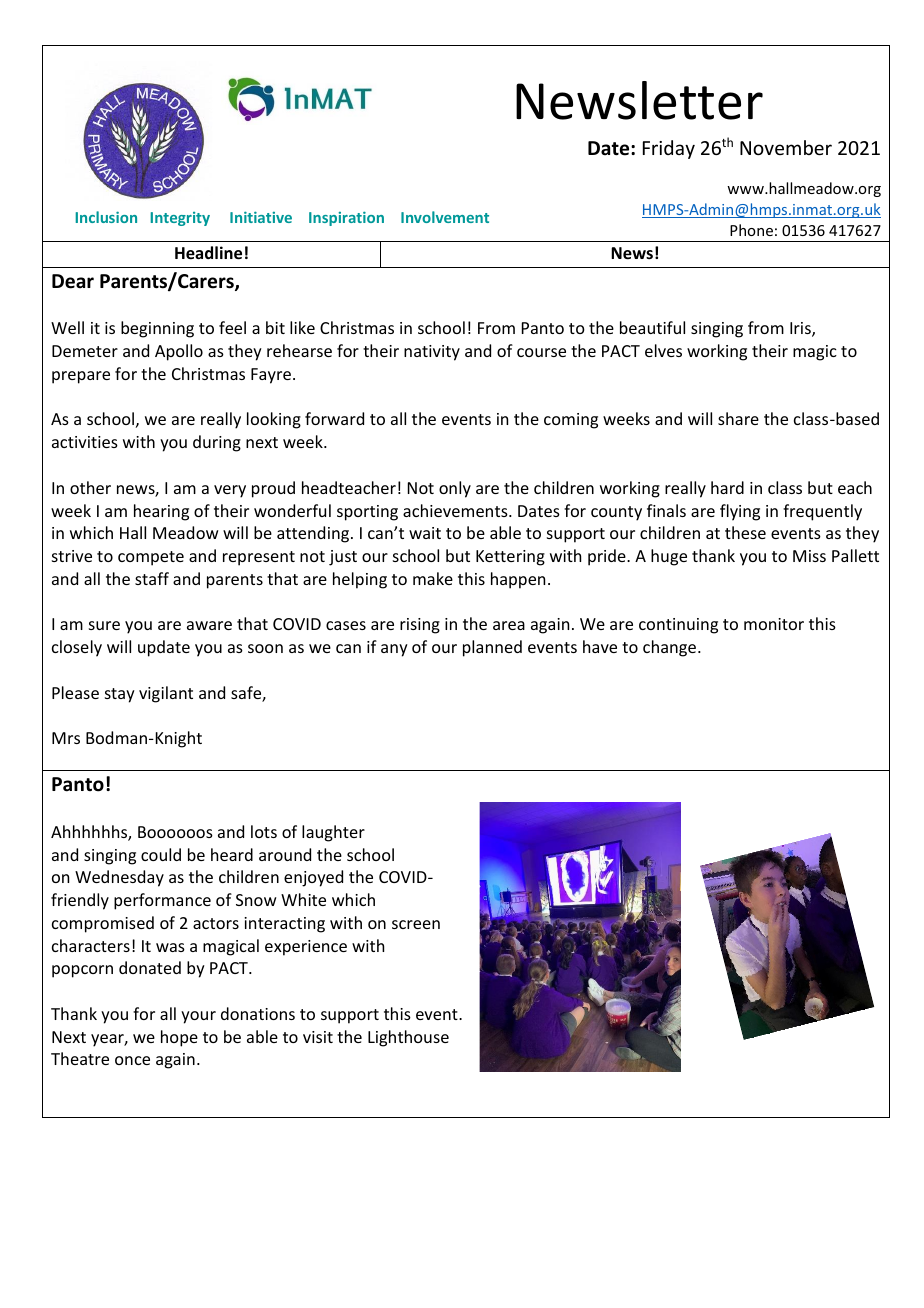 The height and width of the screenshot is (1308, 924). Describe the element at coordinates (217, 443) in the screenshot. I see `during` at that location.
